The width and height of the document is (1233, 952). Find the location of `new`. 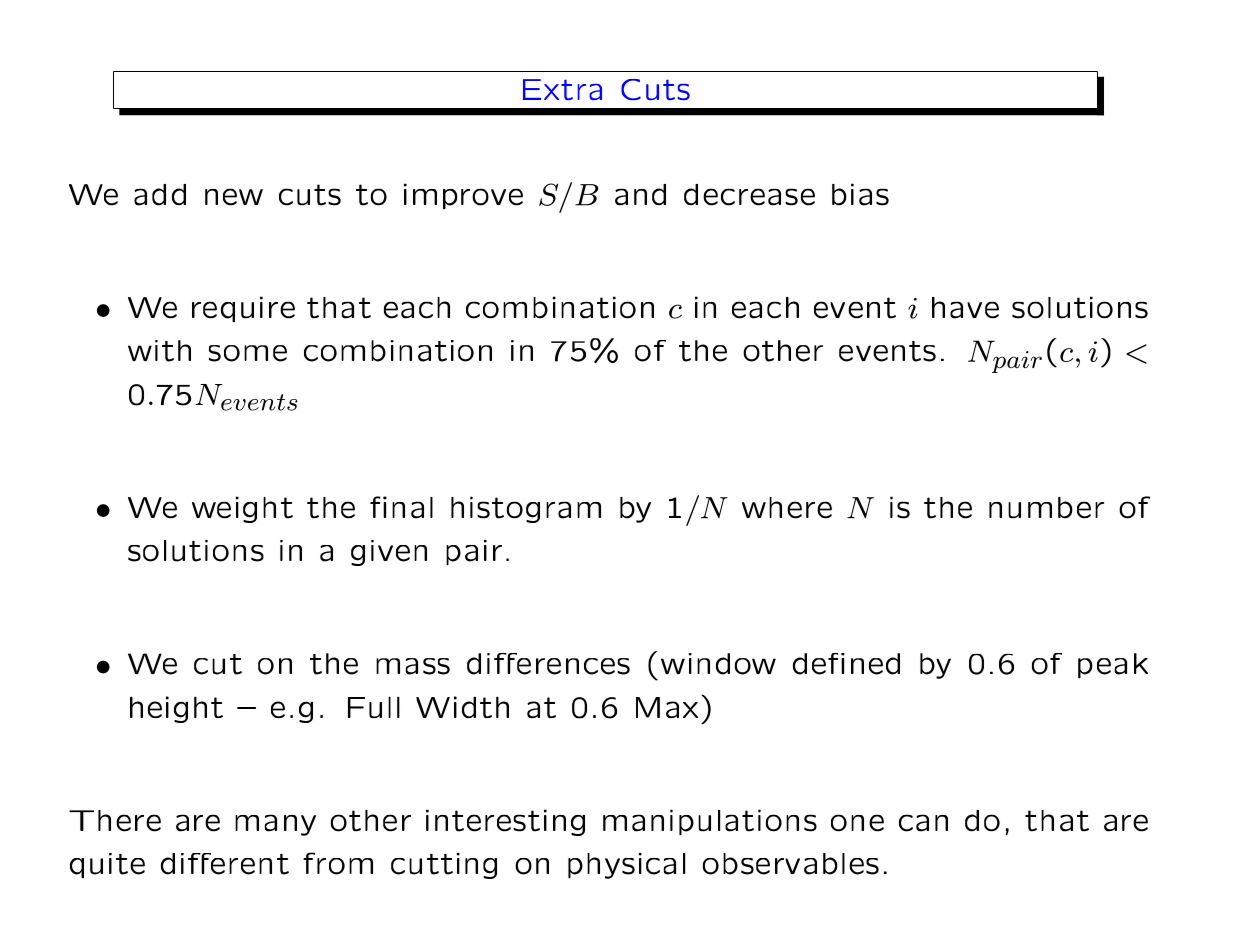

new is located at coordinates (234, 197).
